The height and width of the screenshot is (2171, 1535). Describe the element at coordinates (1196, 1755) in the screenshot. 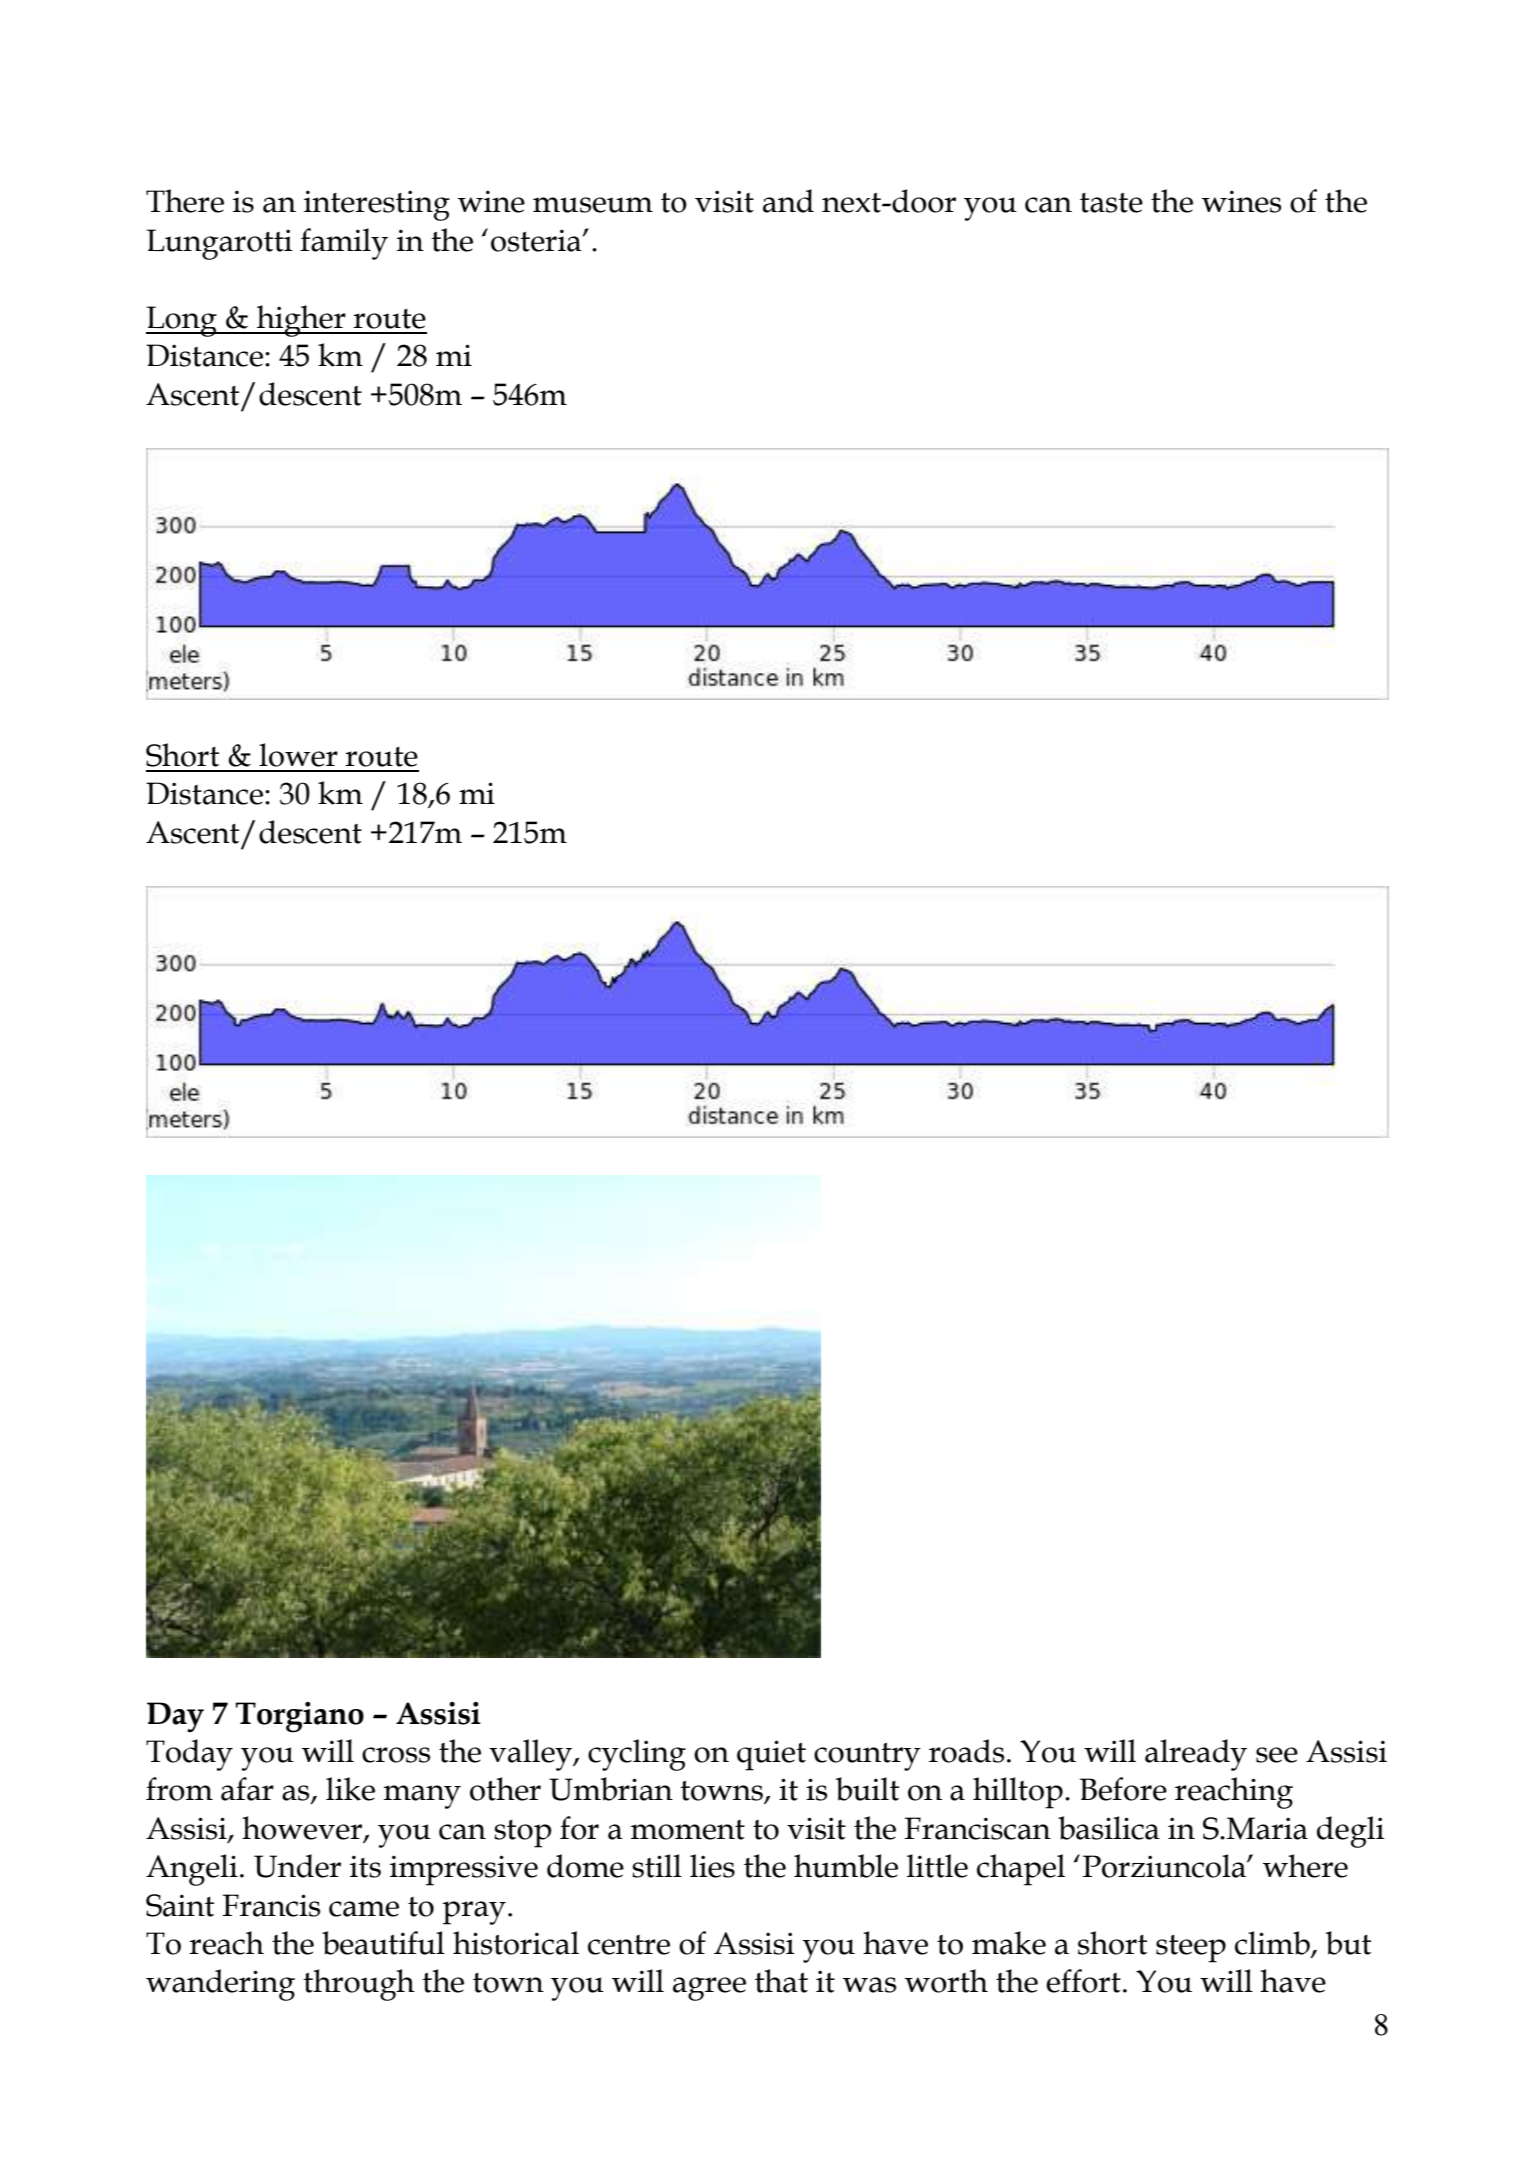

I see `already` at that location.
